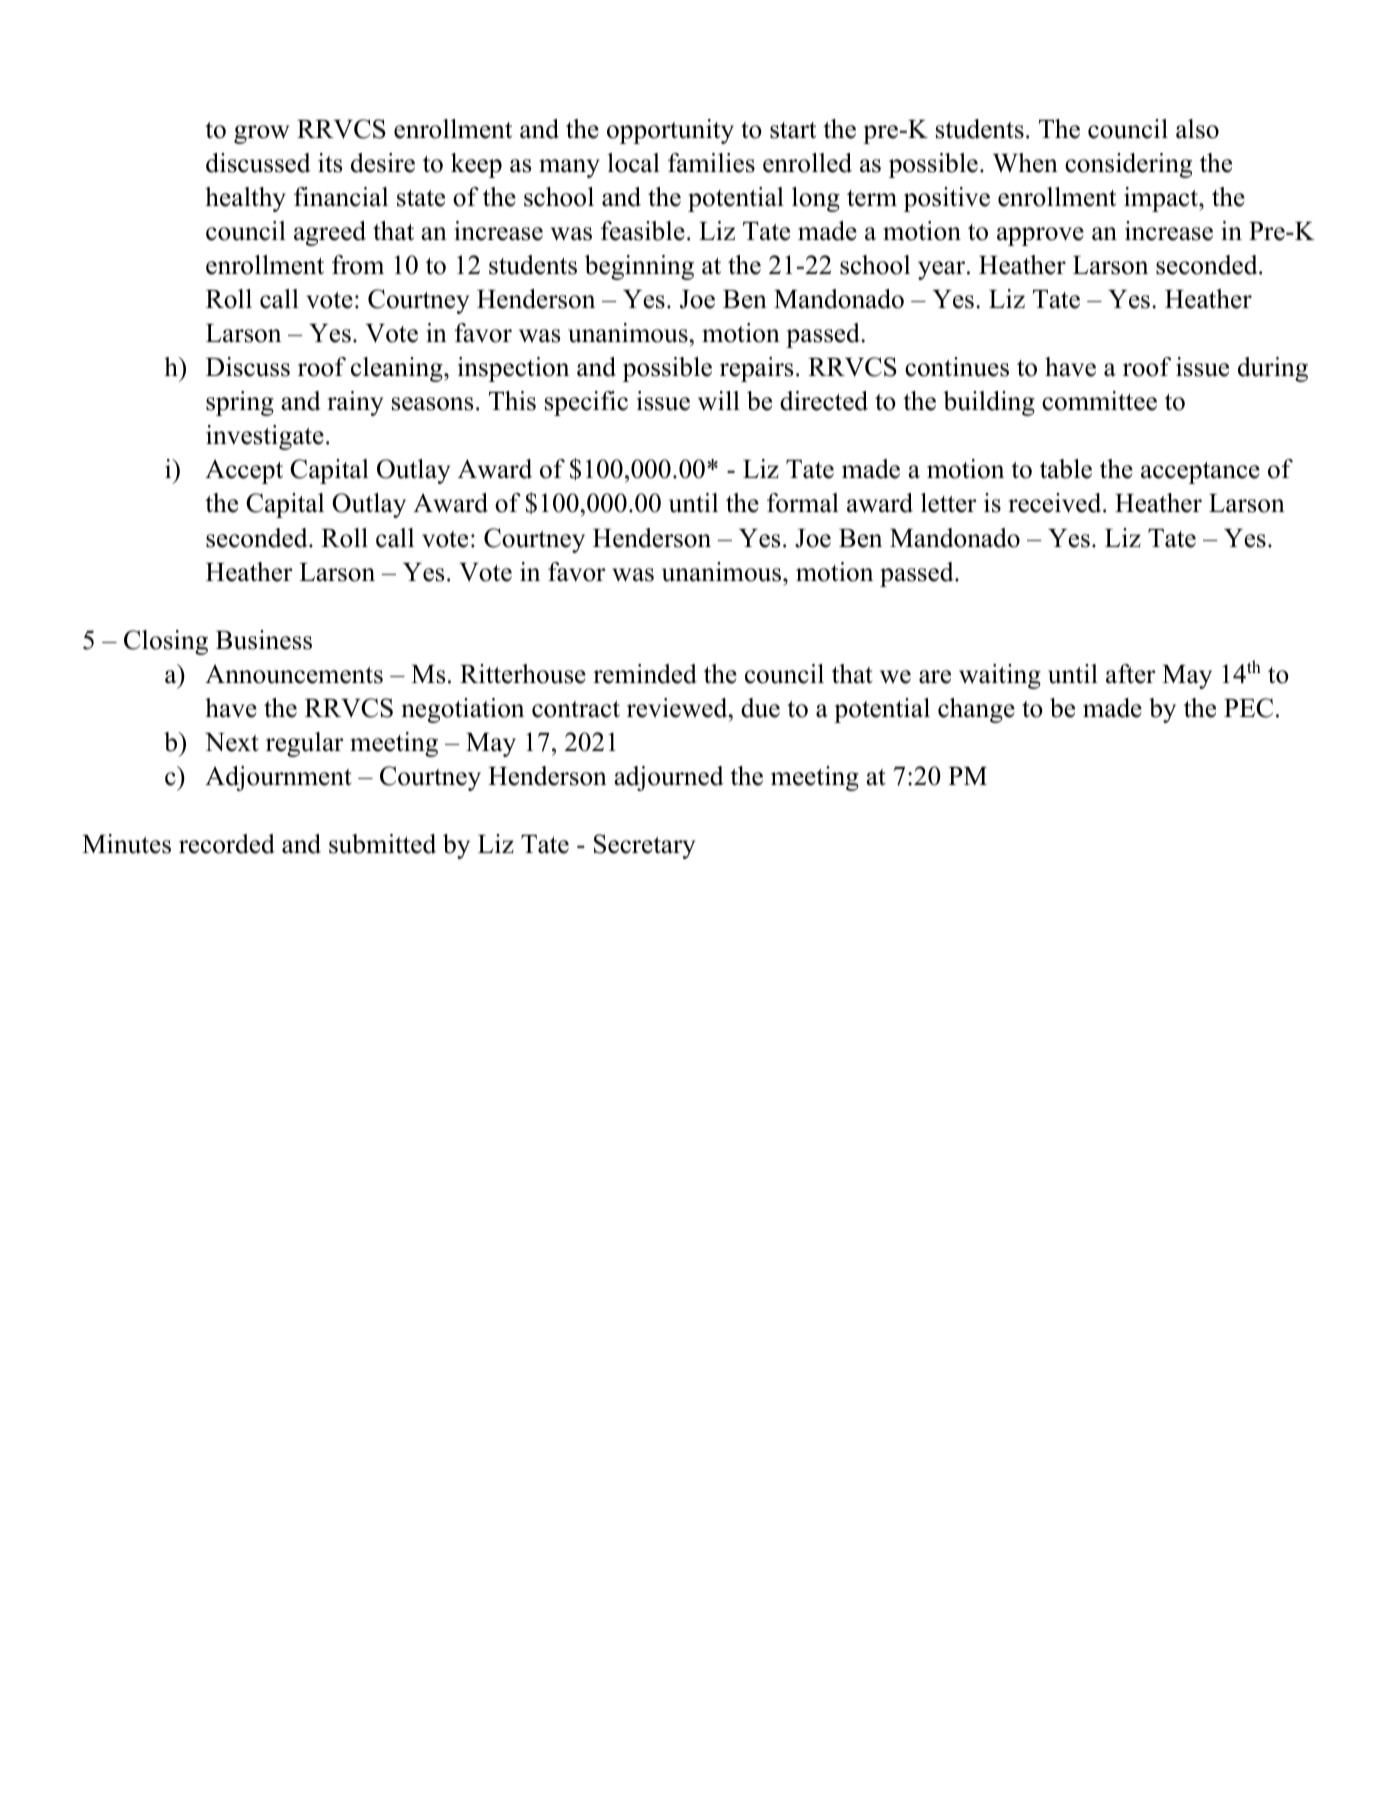  Describe the element at coordinates (227, 844) in the screenshot. I see `recorded` at that location.
